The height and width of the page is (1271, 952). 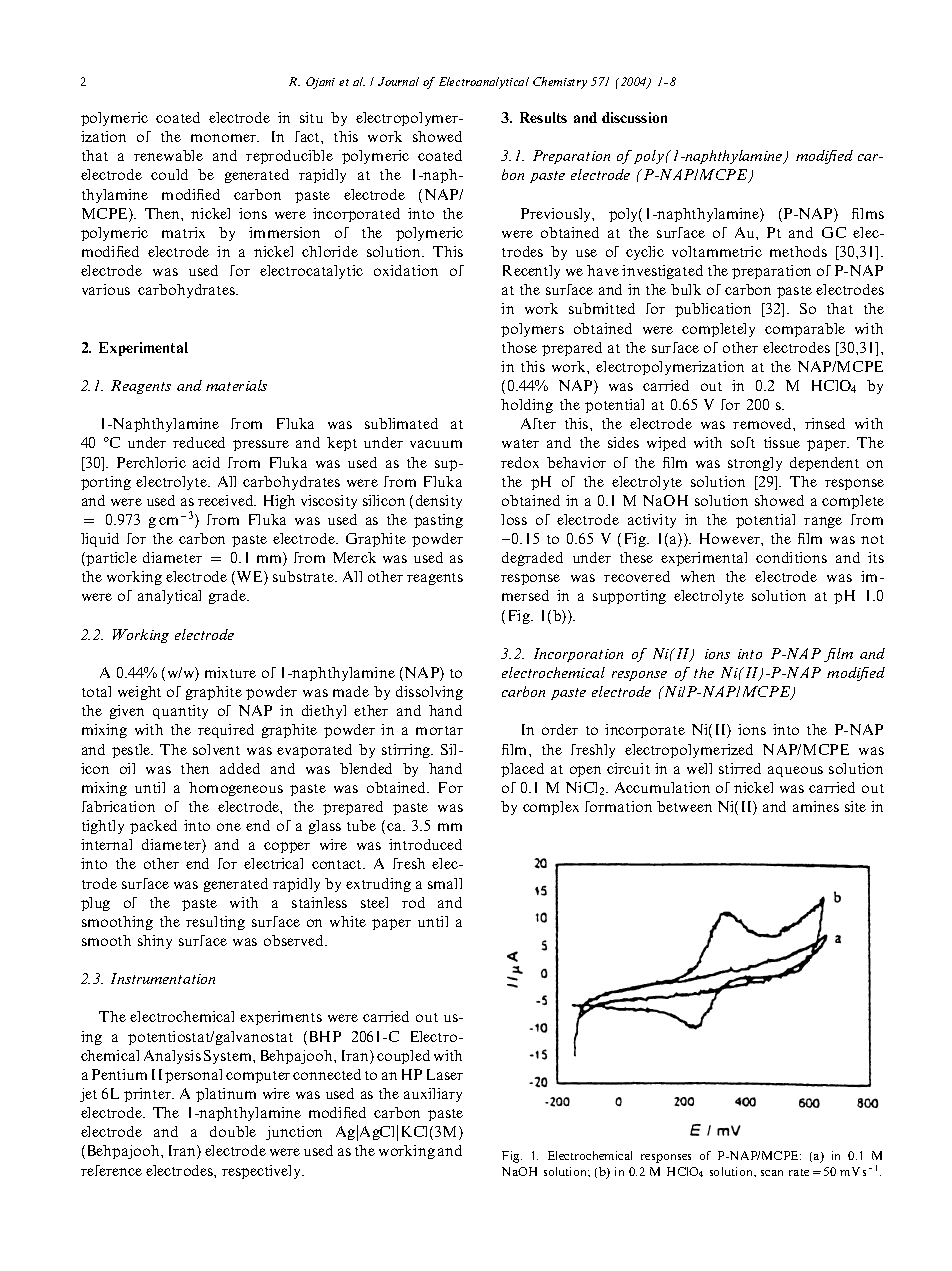 I want to click on monomer, so click(x=225, y=138).
